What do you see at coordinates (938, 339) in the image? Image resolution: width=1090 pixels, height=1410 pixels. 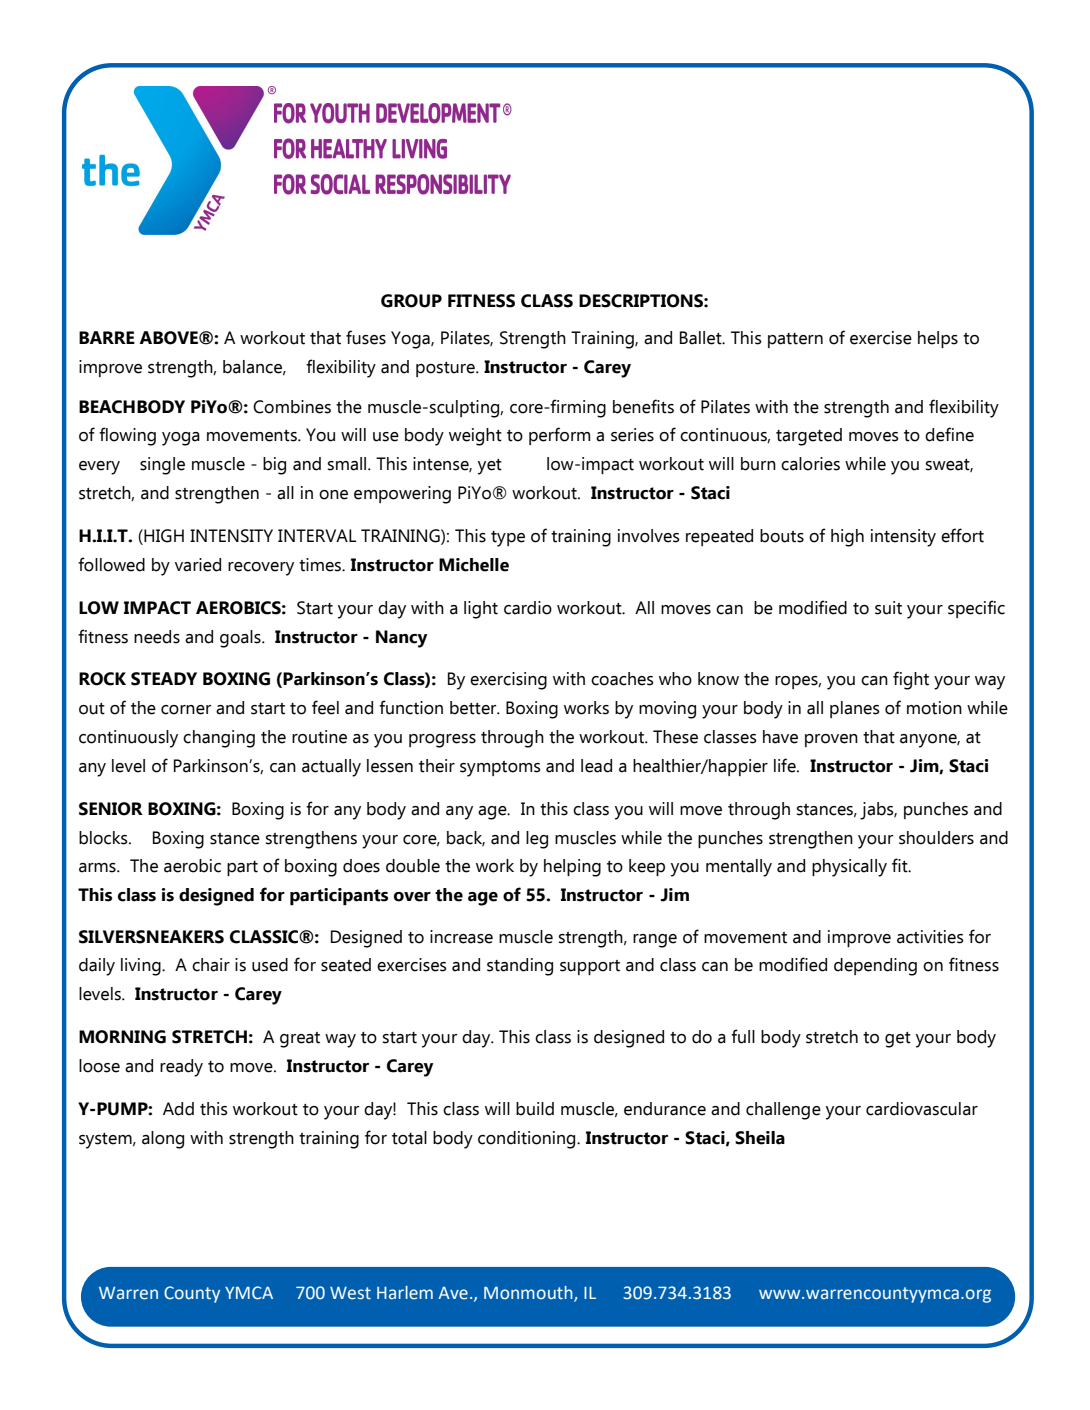 I see `helps` at bounding box center [938, 339].
